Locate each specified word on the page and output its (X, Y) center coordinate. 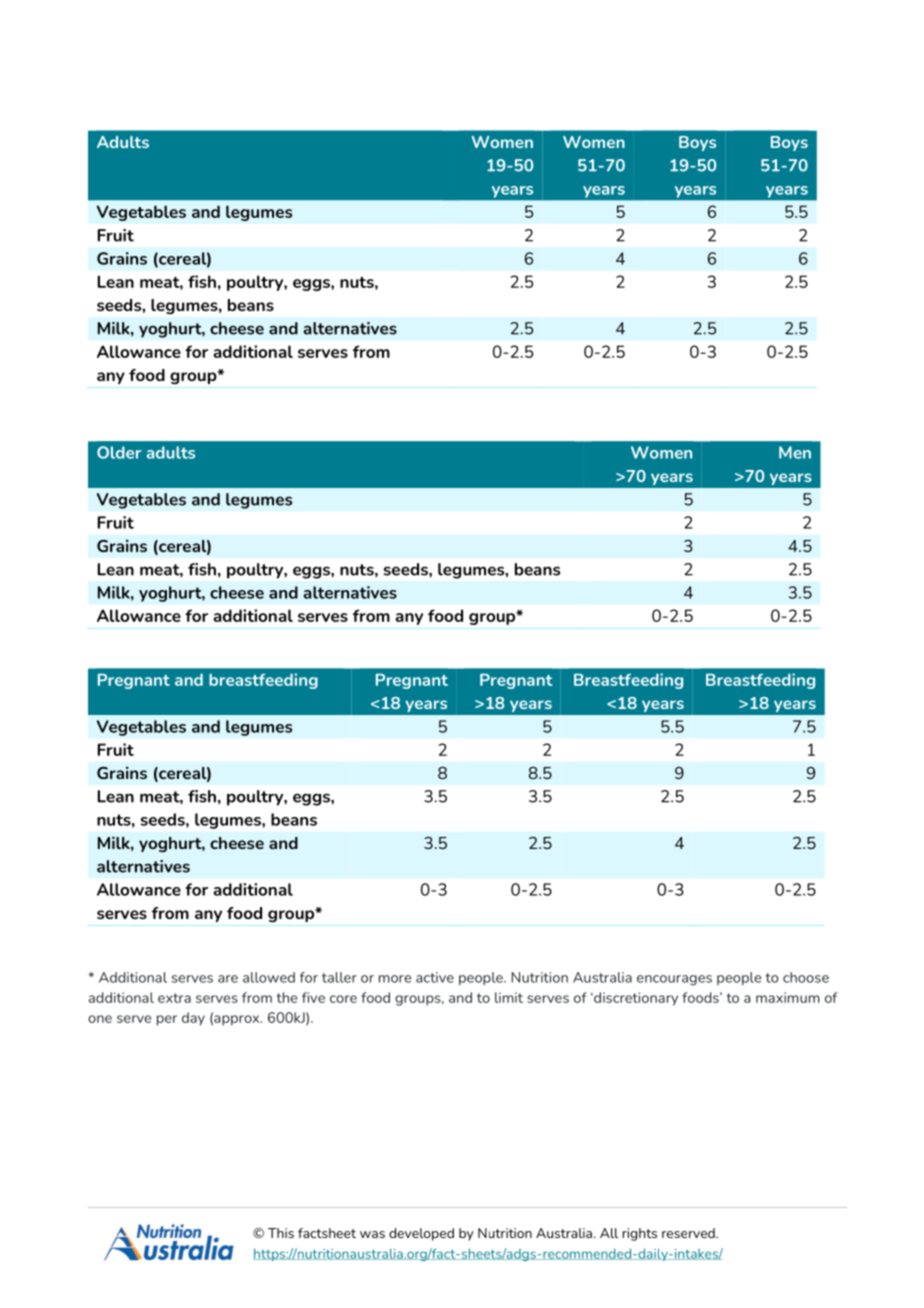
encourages (674, 980)
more (395, 979)
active (435, 977)
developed (421, 1234)
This (281, 1233)
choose (806, 977)
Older (119, 452)
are (228, 979)
